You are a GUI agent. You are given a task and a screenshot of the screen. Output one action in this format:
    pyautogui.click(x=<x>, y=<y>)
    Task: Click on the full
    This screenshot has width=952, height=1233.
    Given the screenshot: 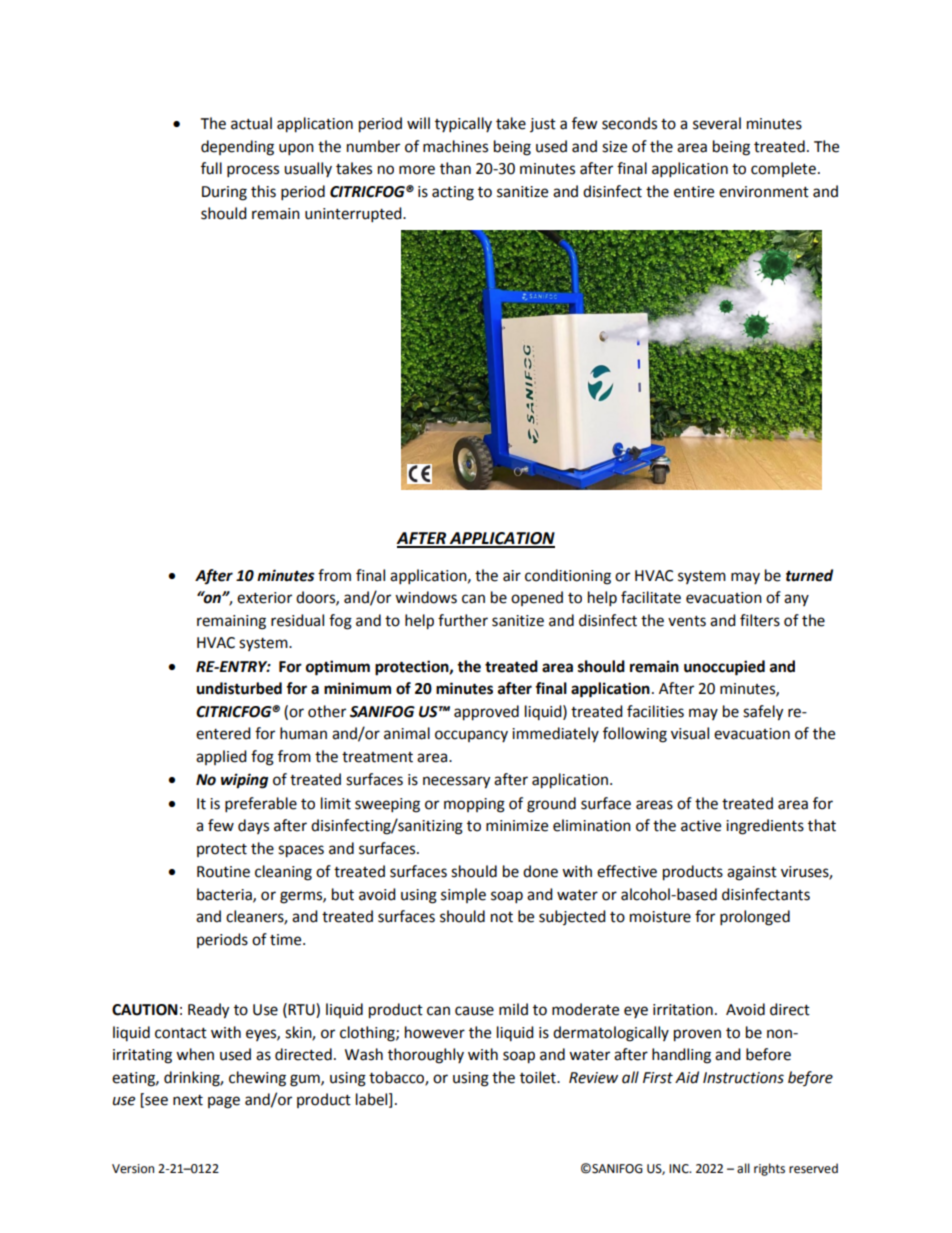 What is the action you would take?
    pyautogui.click(x=211, y=168)
